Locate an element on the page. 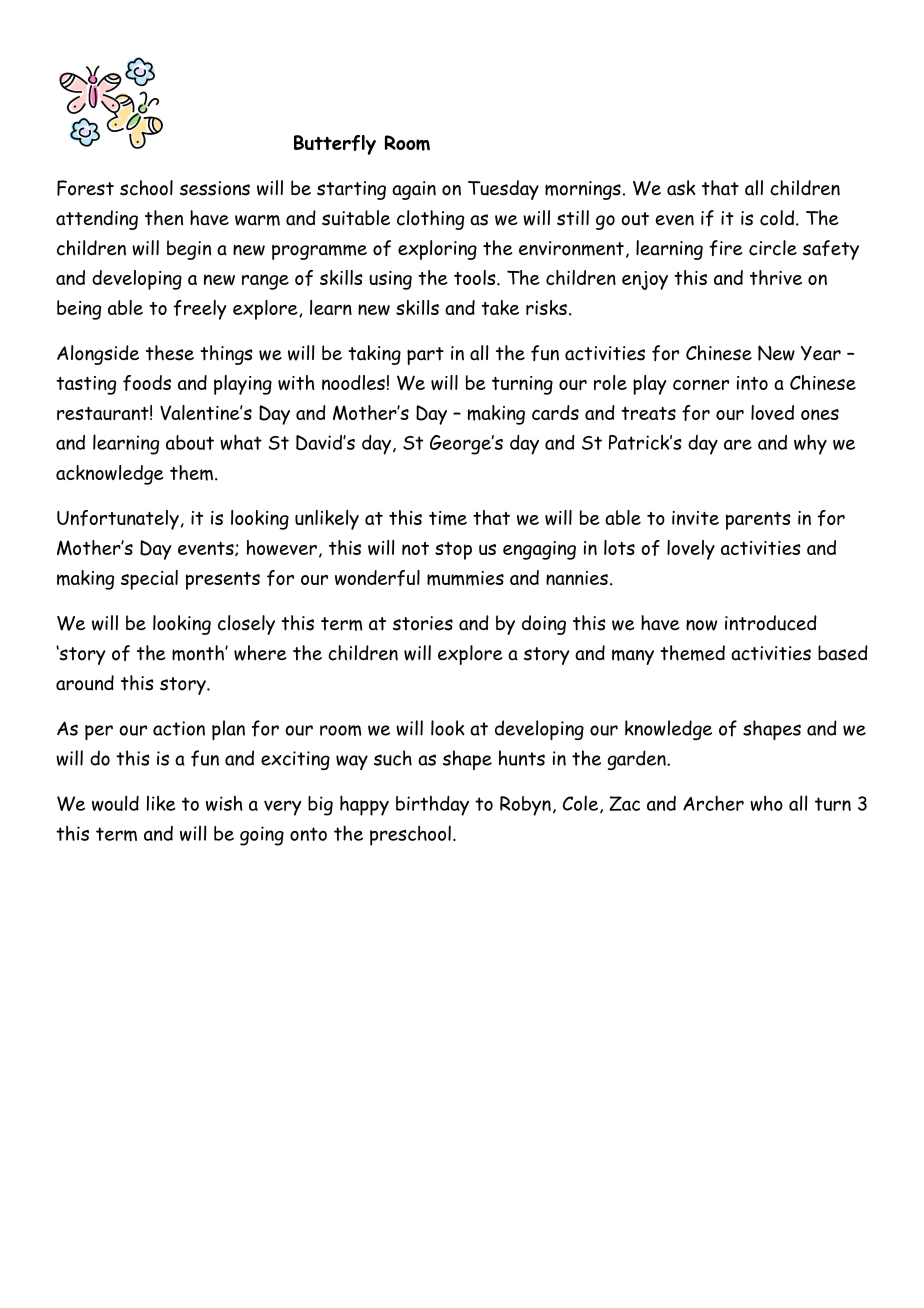 Image resolution: width=924 pixels, height=1308 pixels. who is located at coordinates (766, 803).
